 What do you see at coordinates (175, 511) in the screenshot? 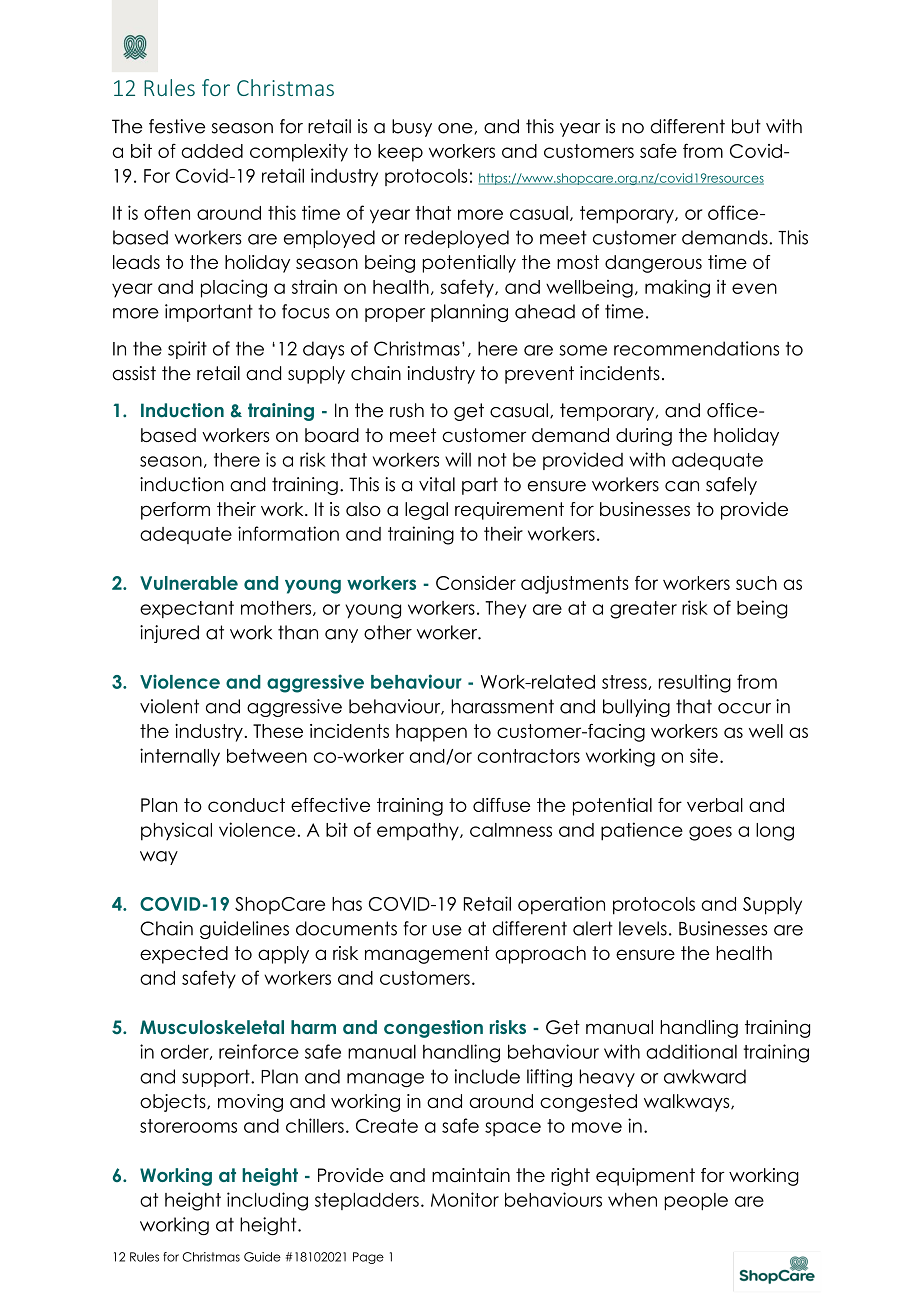
I see `perform` at bounding box center [175, 511].
